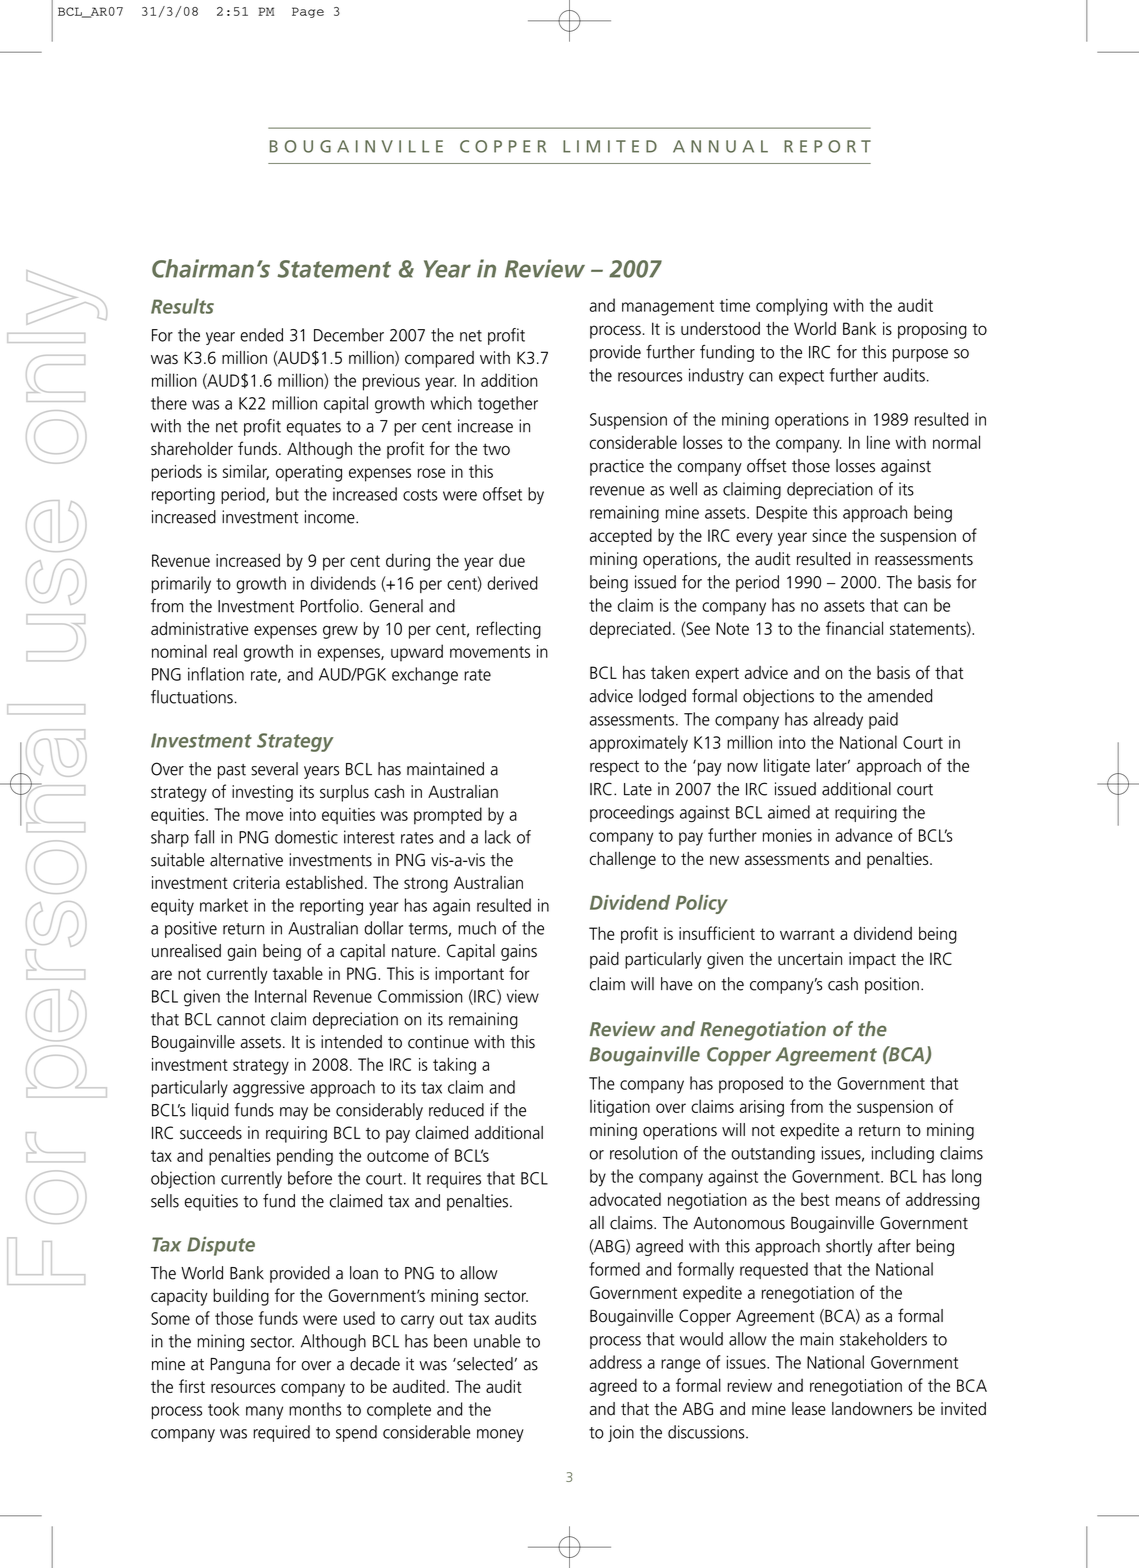 The height and width of the document is (1568, 1139). Describe the element at coordinates (614, 768) in the document. I see `respect` at that location.
